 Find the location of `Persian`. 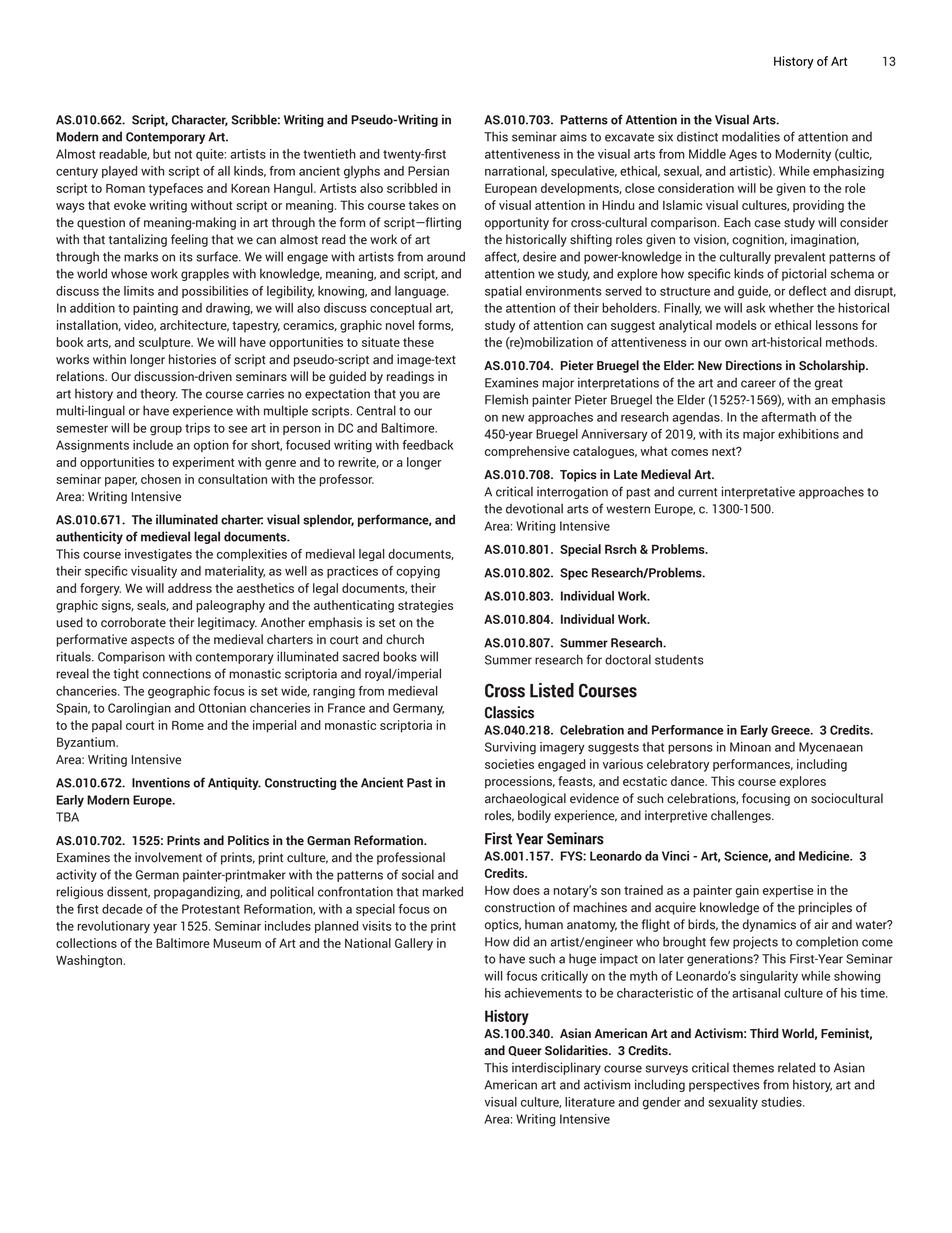

Persian is located at coordinates (428, 171).
